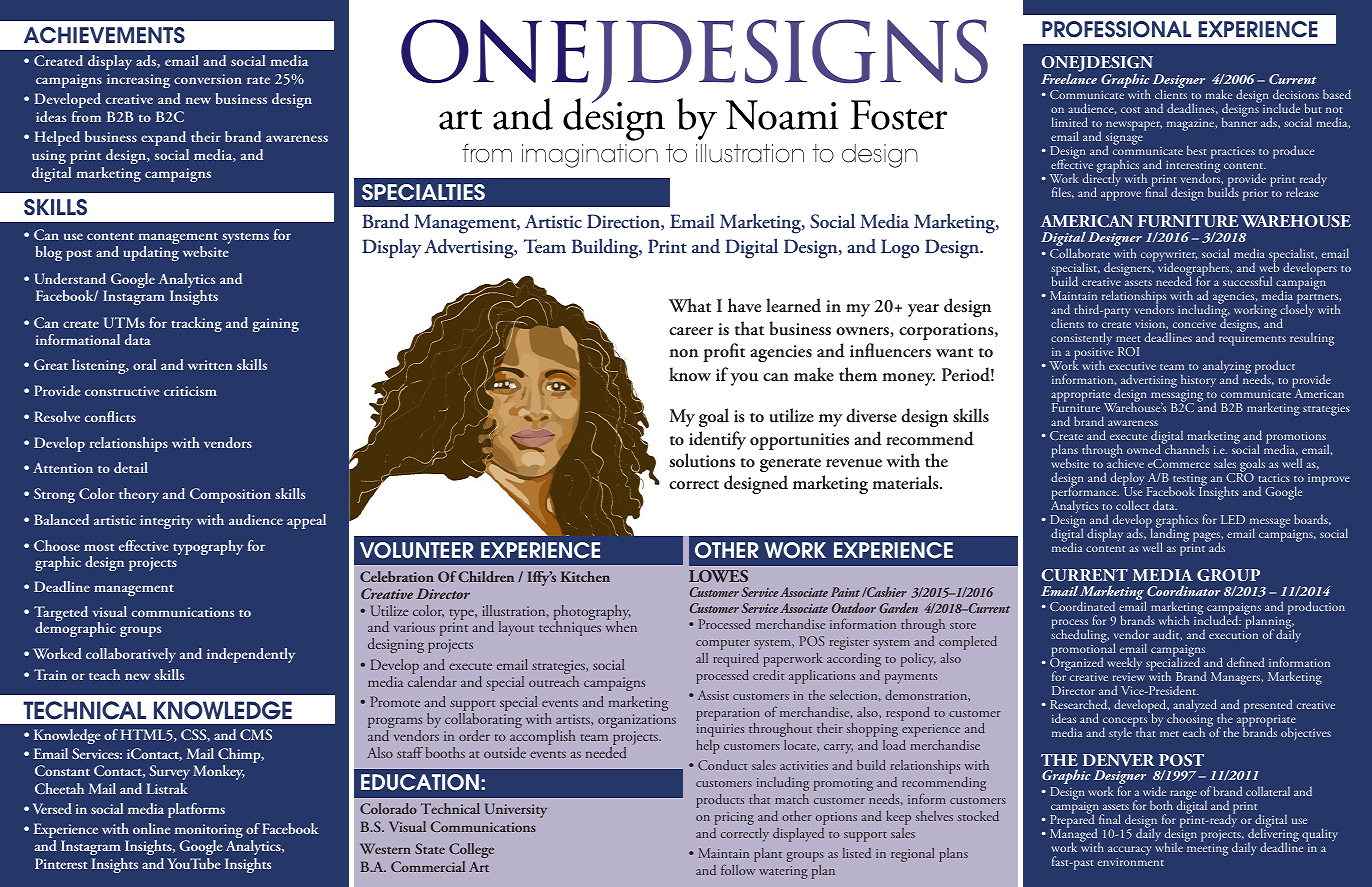 This document has height=887, width=1372. What do you see at coordinates (1186, 448) in the document?
I see `channels` at bounding box center [1186, 448].
